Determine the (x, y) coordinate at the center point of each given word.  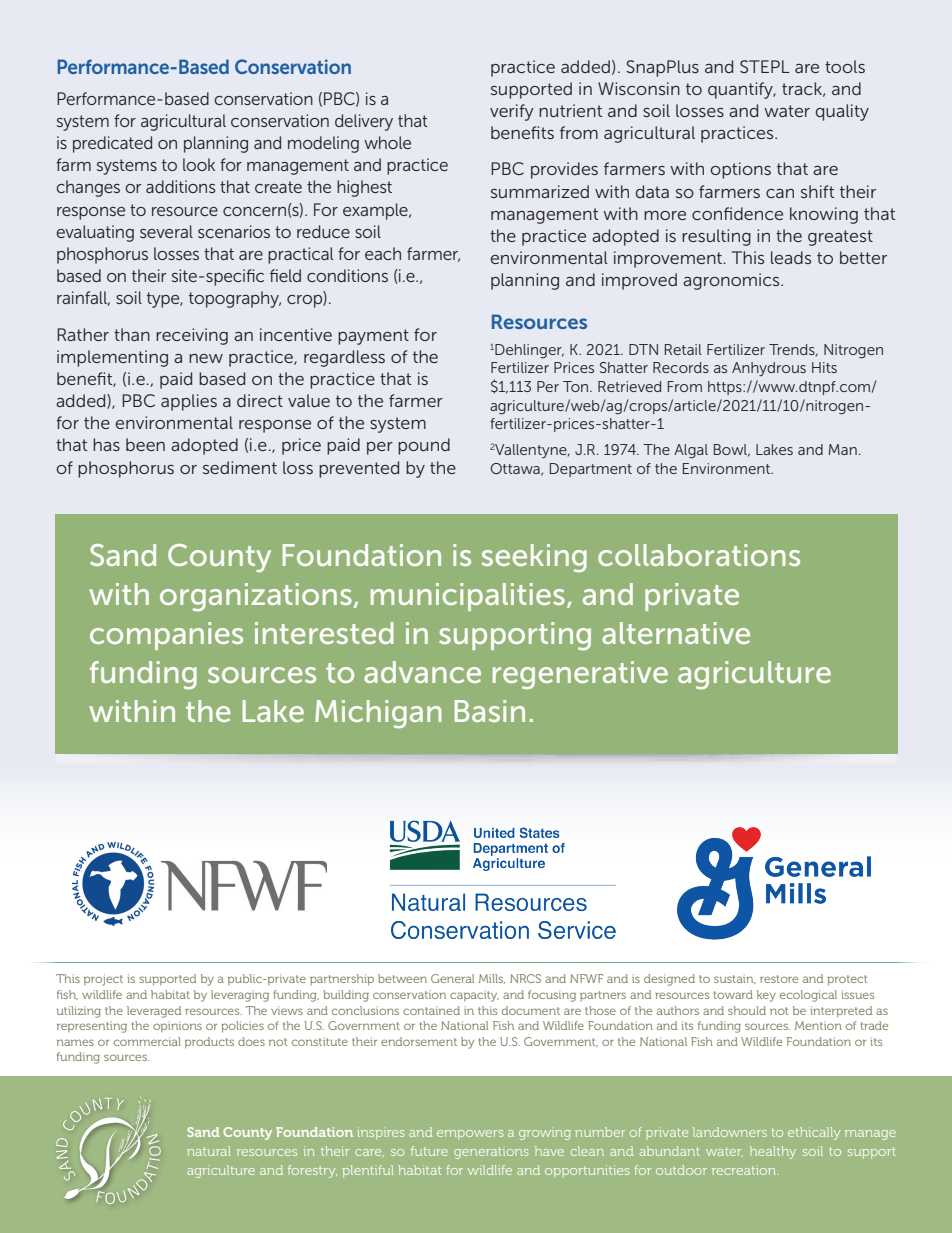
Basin (490, 711)
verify (512, 112)
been (145, 444)
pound (424, 446)
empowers (470, 1135)
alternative (676, 633)
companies (166, 636)
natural (209, 1151)
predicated (112, 144)
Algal (691, 451)
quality (842, 112)
